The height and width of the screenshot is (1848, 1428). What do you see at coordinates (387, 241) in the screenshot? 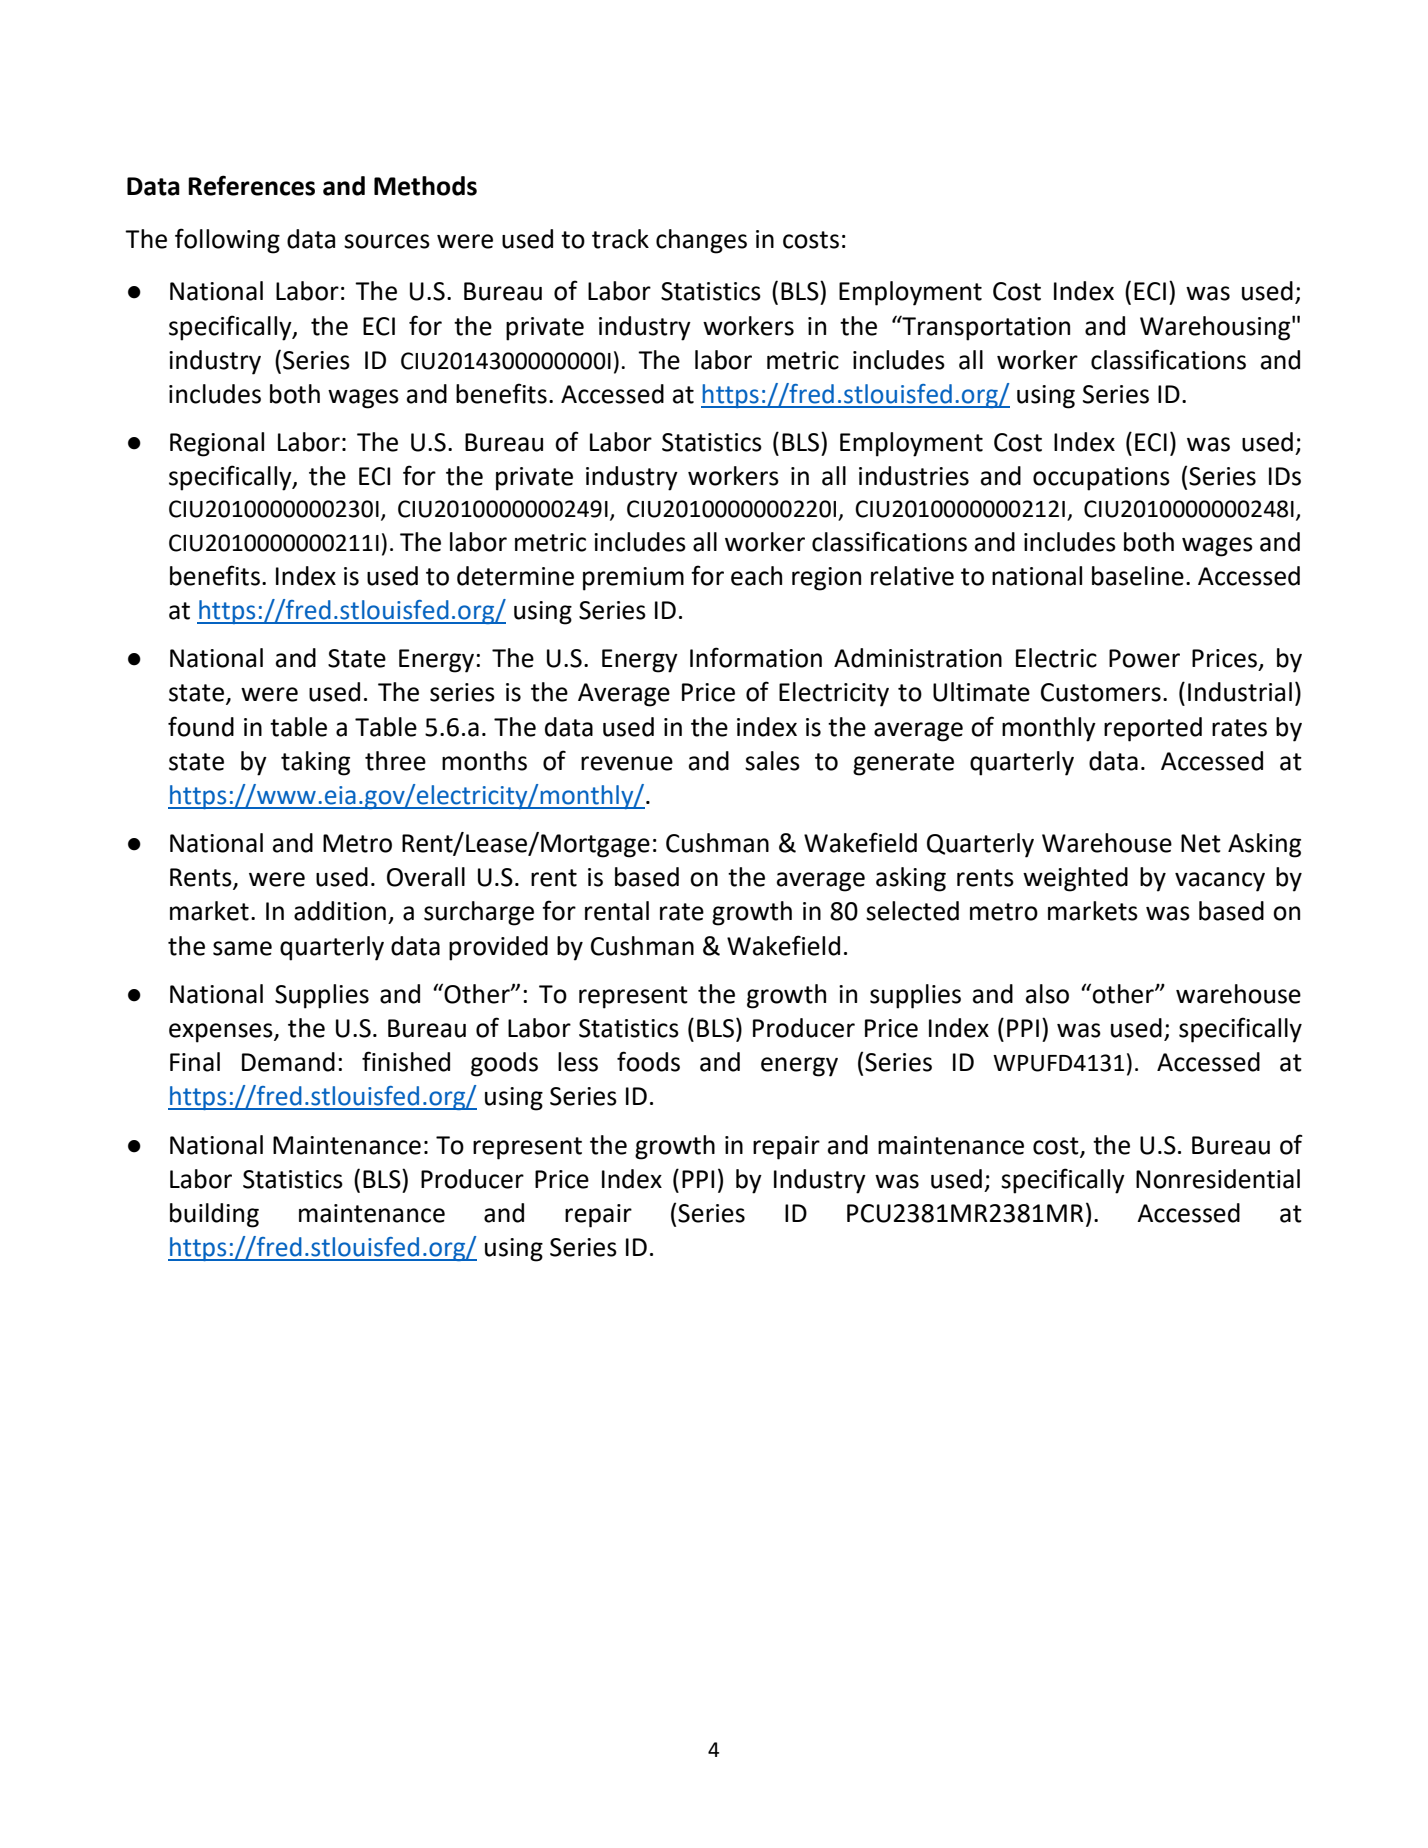
I see `sources` at bounding box center [387, 241].
